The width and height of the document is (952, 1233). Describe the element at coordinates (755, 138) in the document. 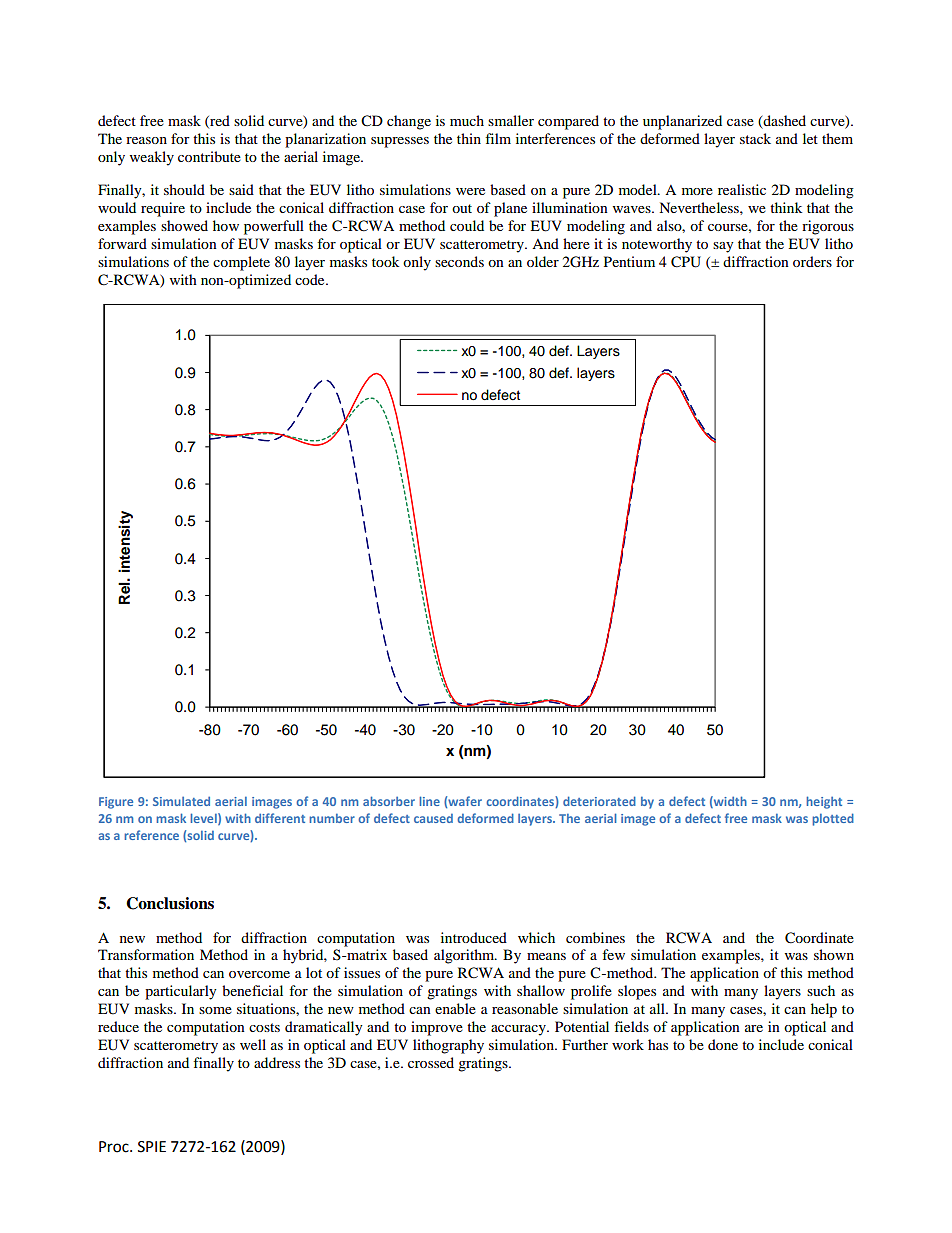

I see `stack` at that location.
